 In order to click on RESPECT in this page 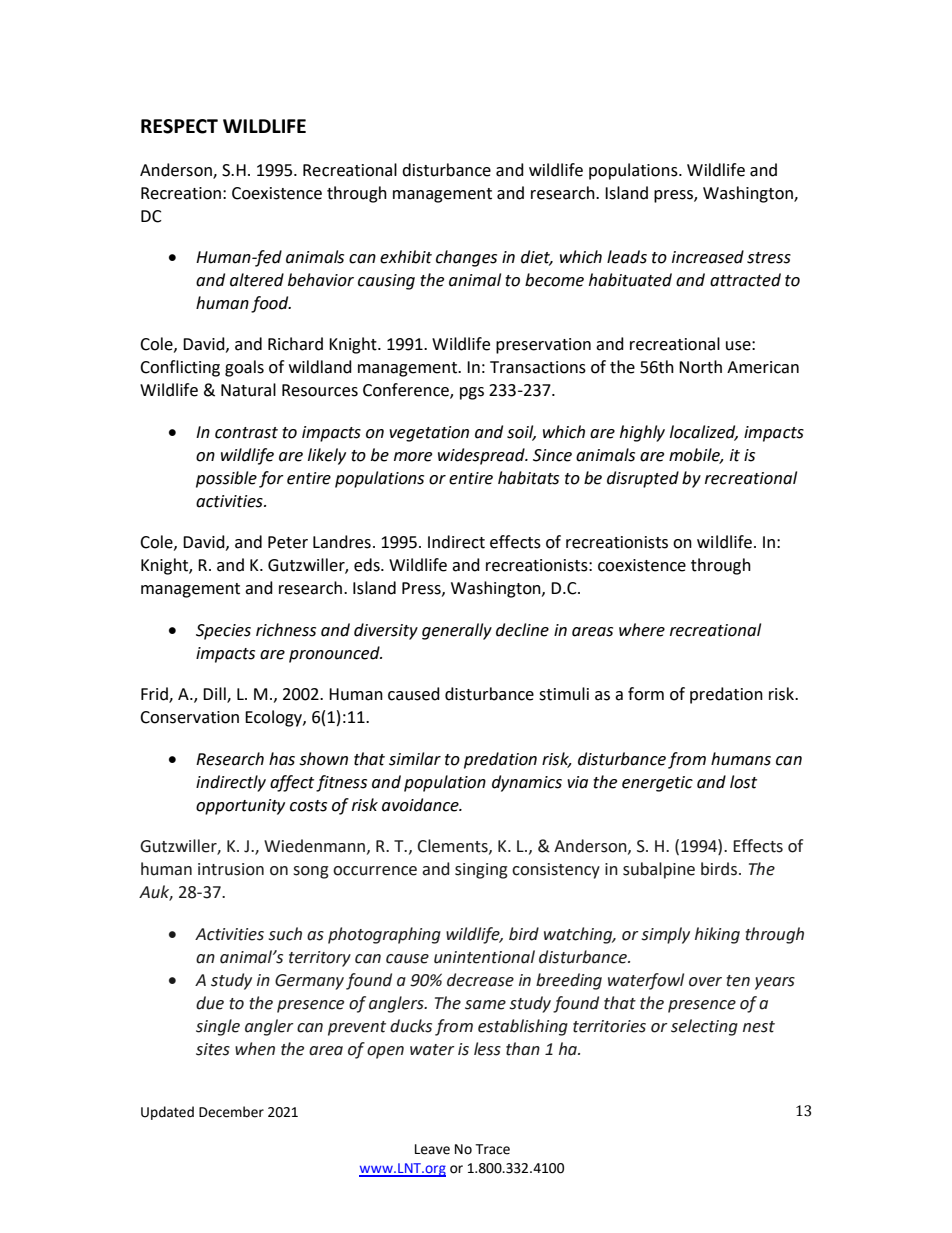, I will do `click(179, 126)`.
